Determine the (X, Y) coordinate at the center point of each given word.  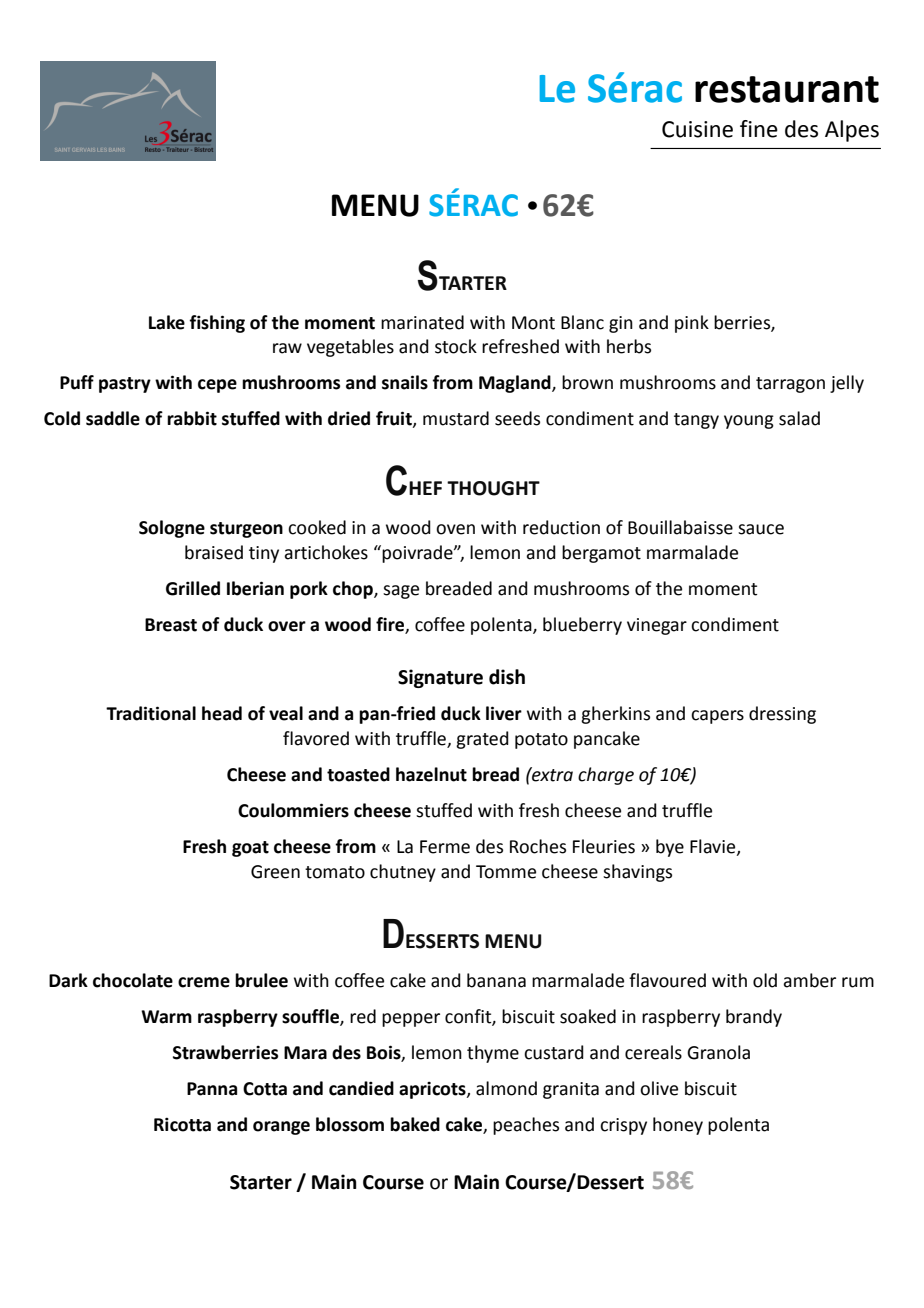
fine (759, 129)
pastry (125, 385)
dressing (782, 715)
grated (482, 740)
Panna (212, 1089)
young (749, 422)
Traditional (151, 713)
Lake (167, 322)
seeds (517, 418)
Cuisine (697, 129)
